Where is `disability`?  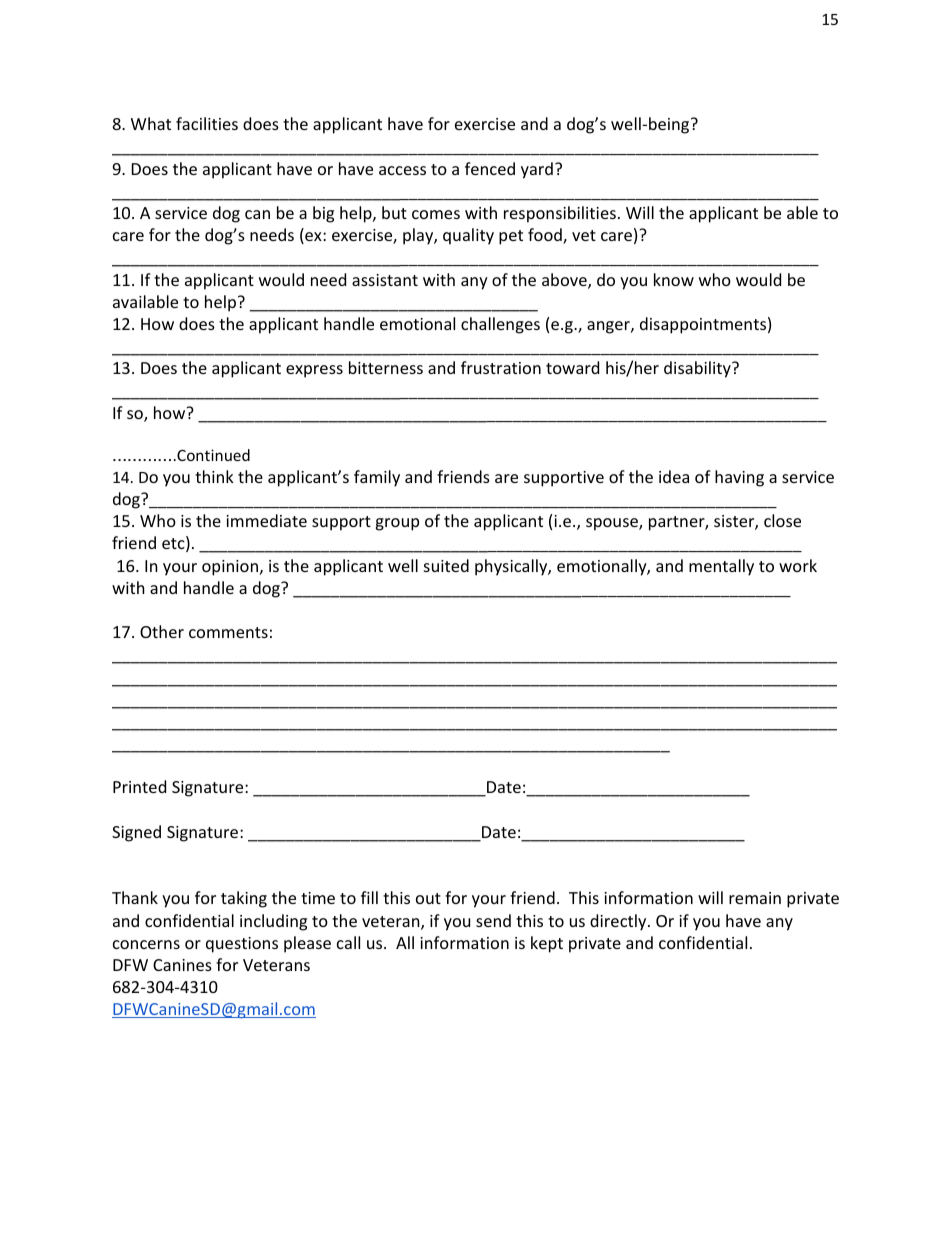
disability is located at coordinates (698, 369).
